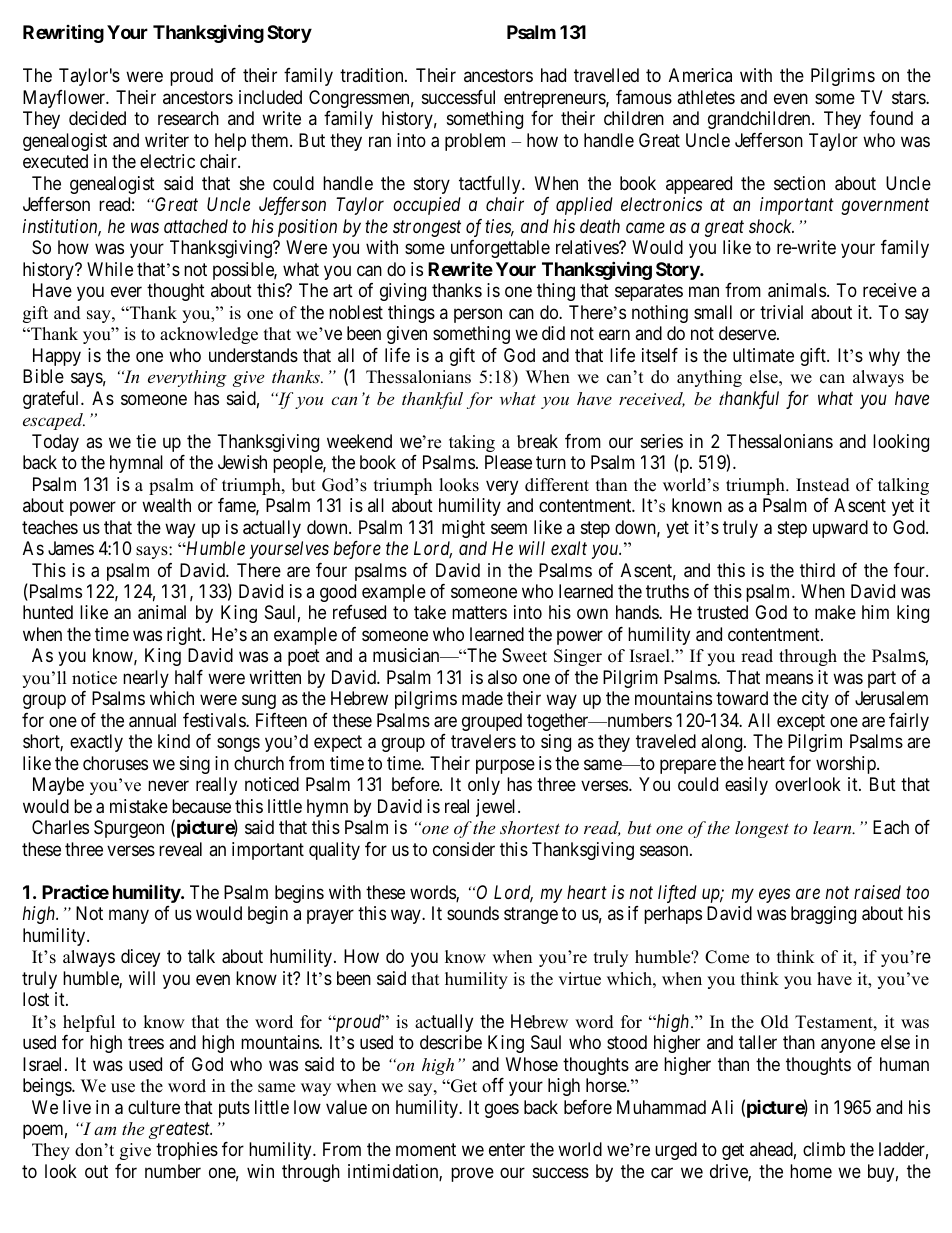 The width and height of the page is (952, 1233). I want to click on wealth, so click(166, 505).
